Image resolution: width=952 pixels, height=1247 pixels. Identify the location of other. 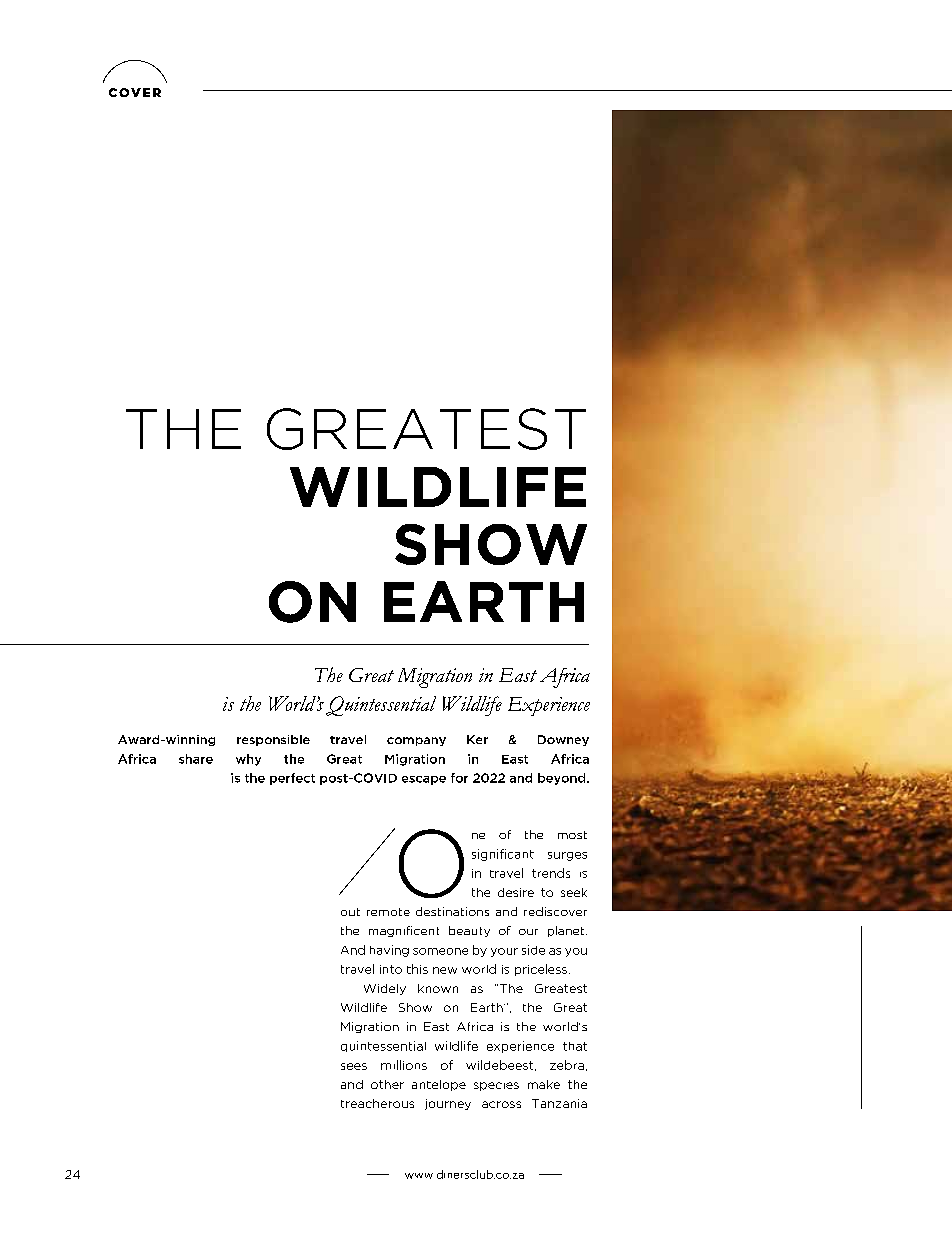
(387, 1084).
